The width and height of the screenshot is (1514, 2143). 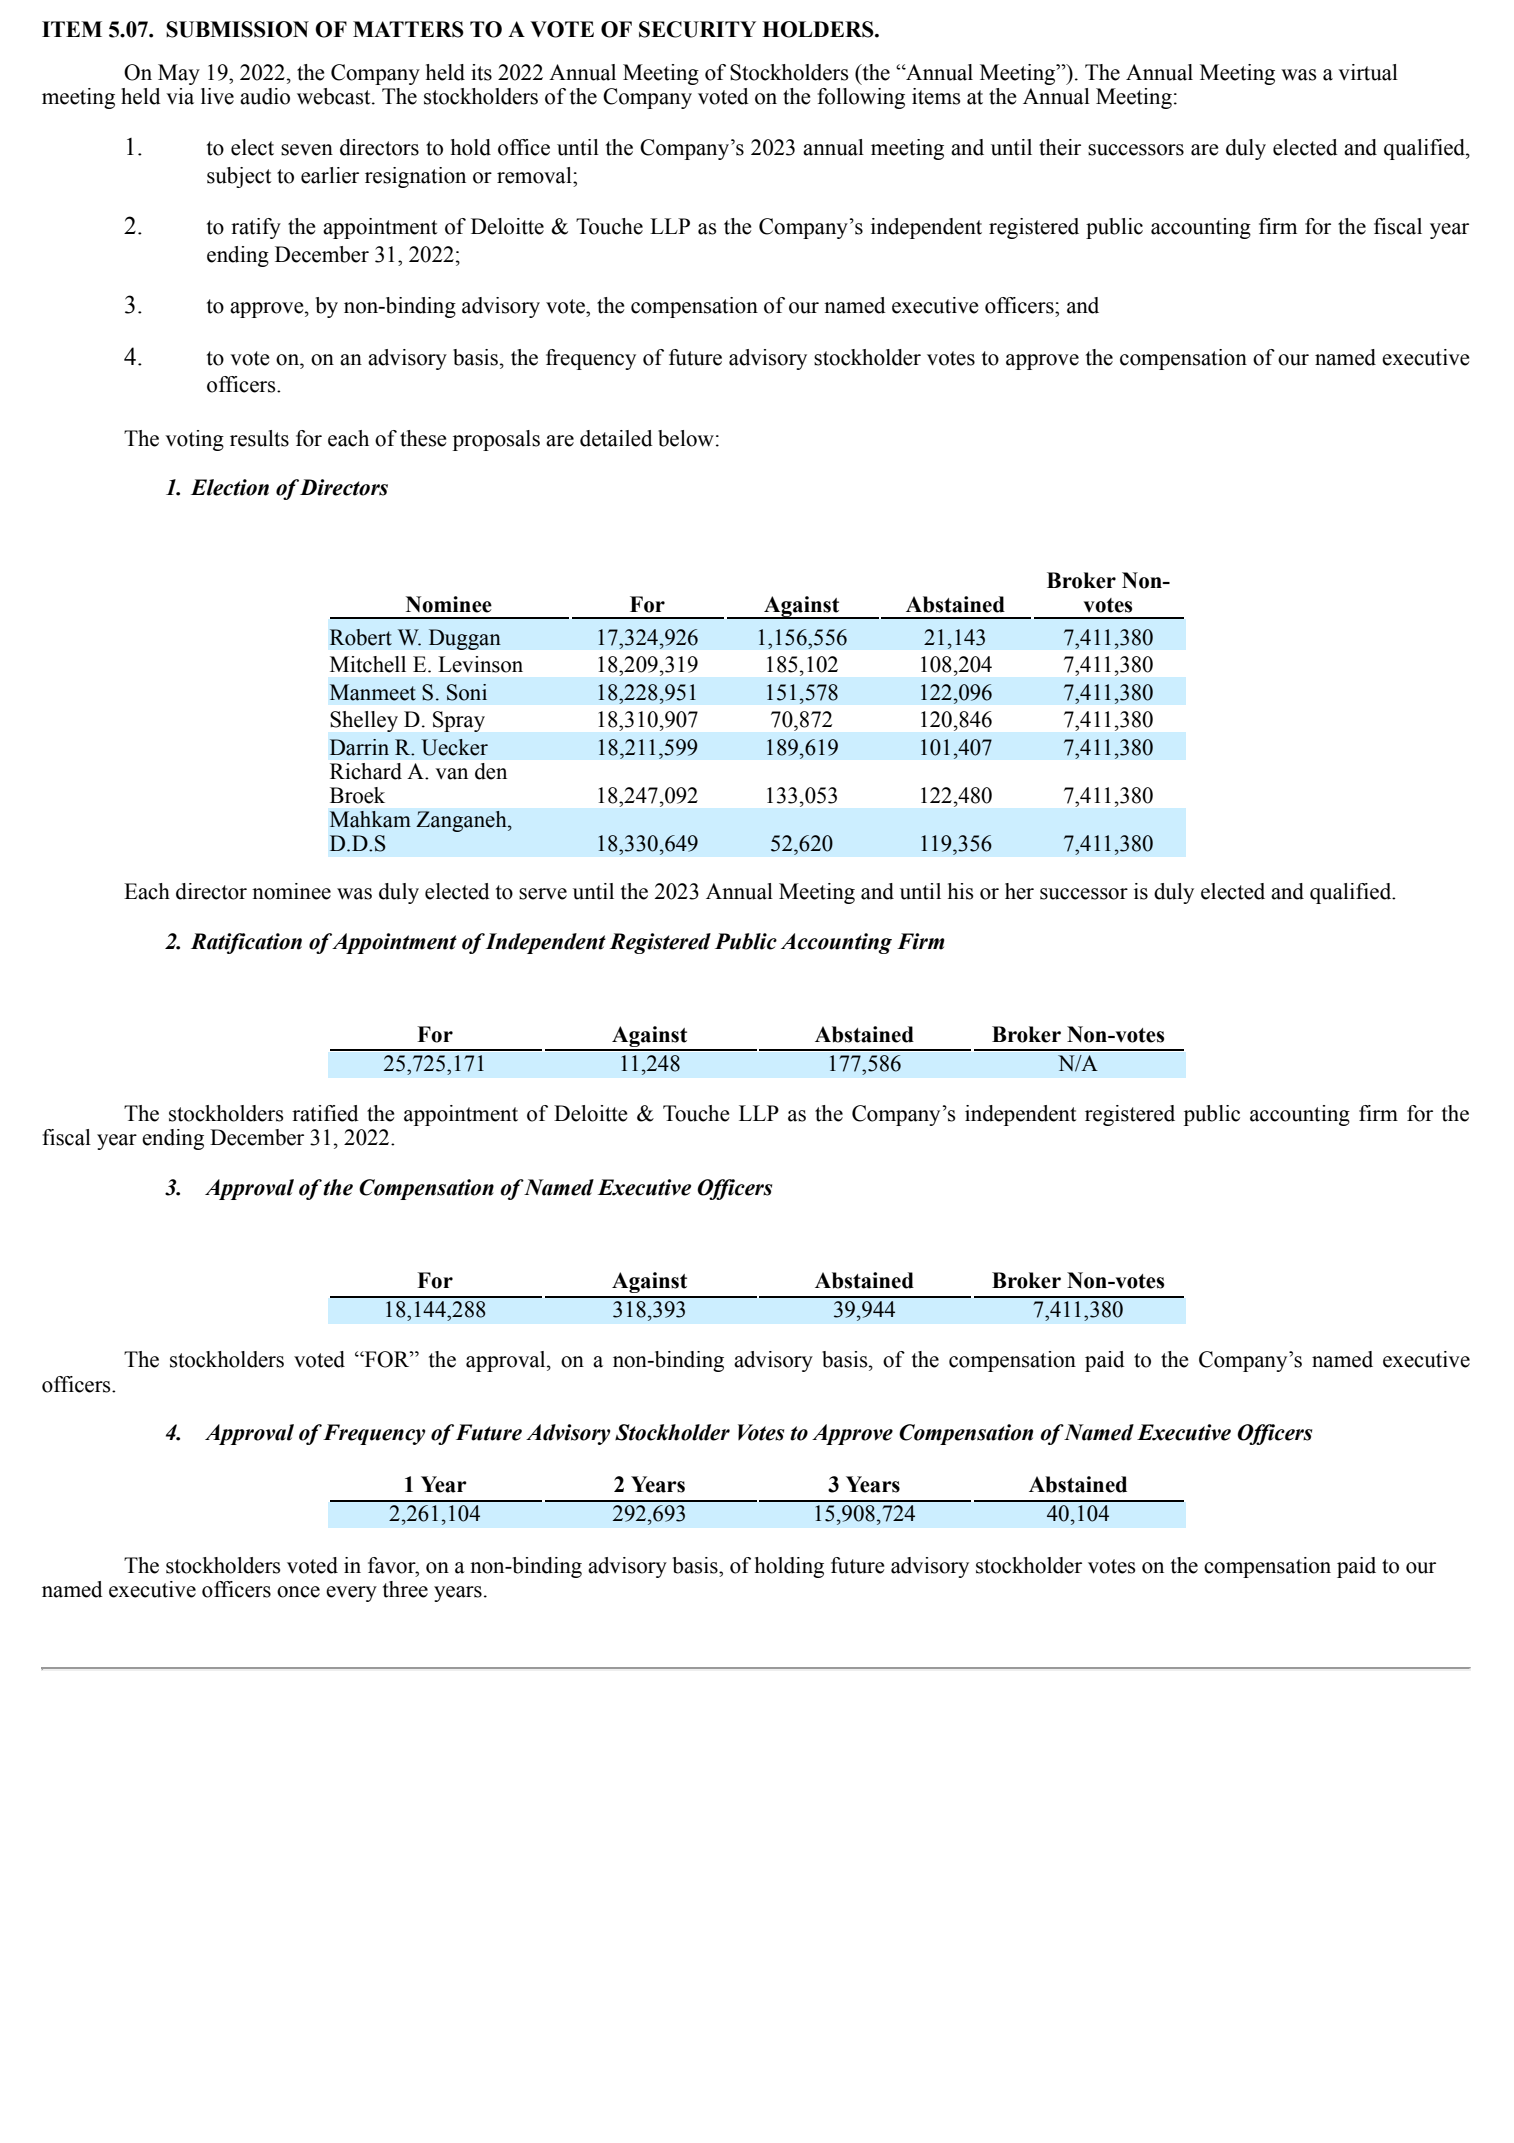 I want to click on following, so click(x=861, y=98).
